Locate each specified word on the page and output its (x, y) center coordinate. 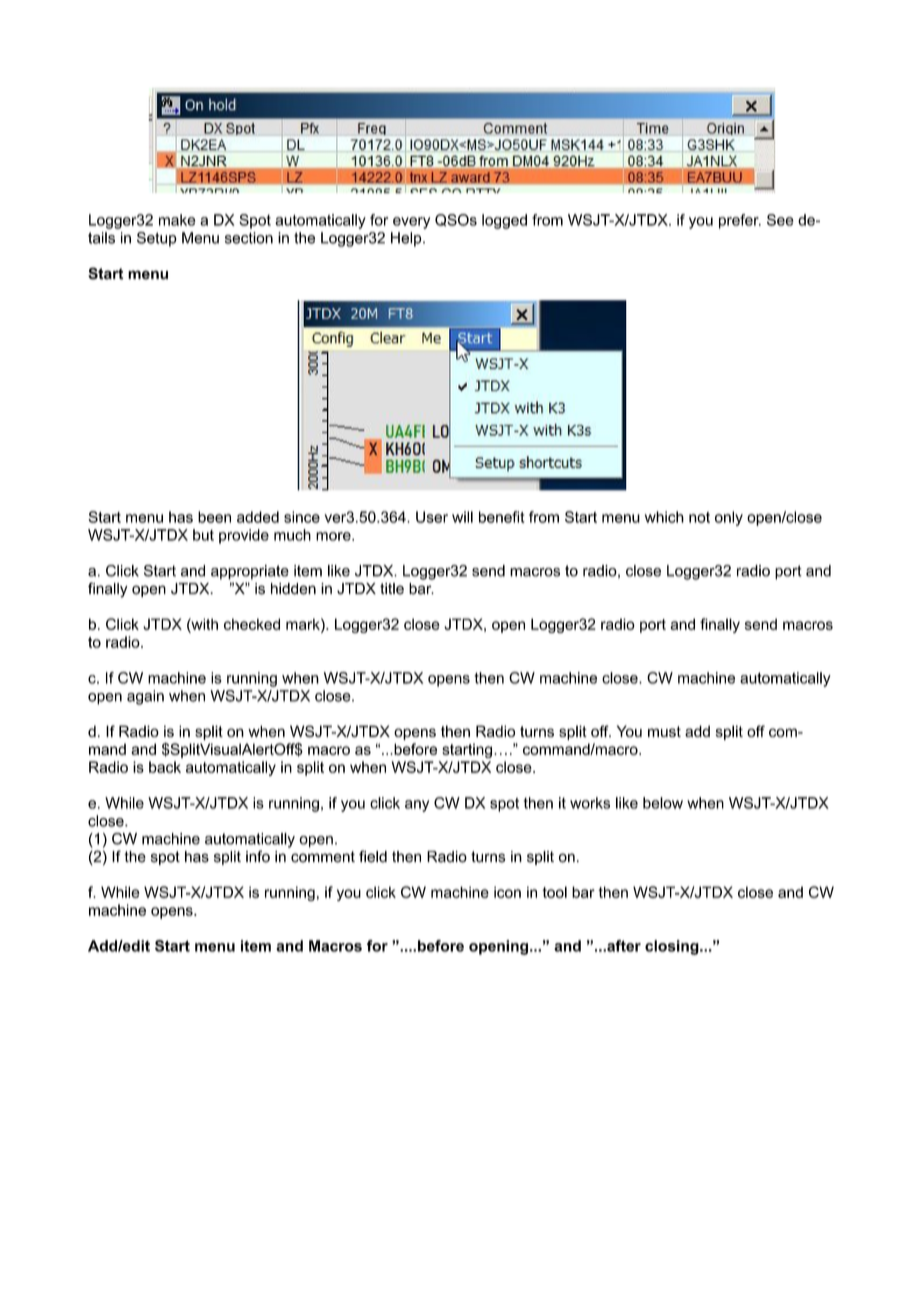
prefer (740, 221)
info (258, 856)
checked (252, 624)
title (392, 589)
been (214, 517)
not (699, 517)
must (664, 731)
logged (504, 221)
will (462, 517)
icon (507, 892)
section (249, 238)
